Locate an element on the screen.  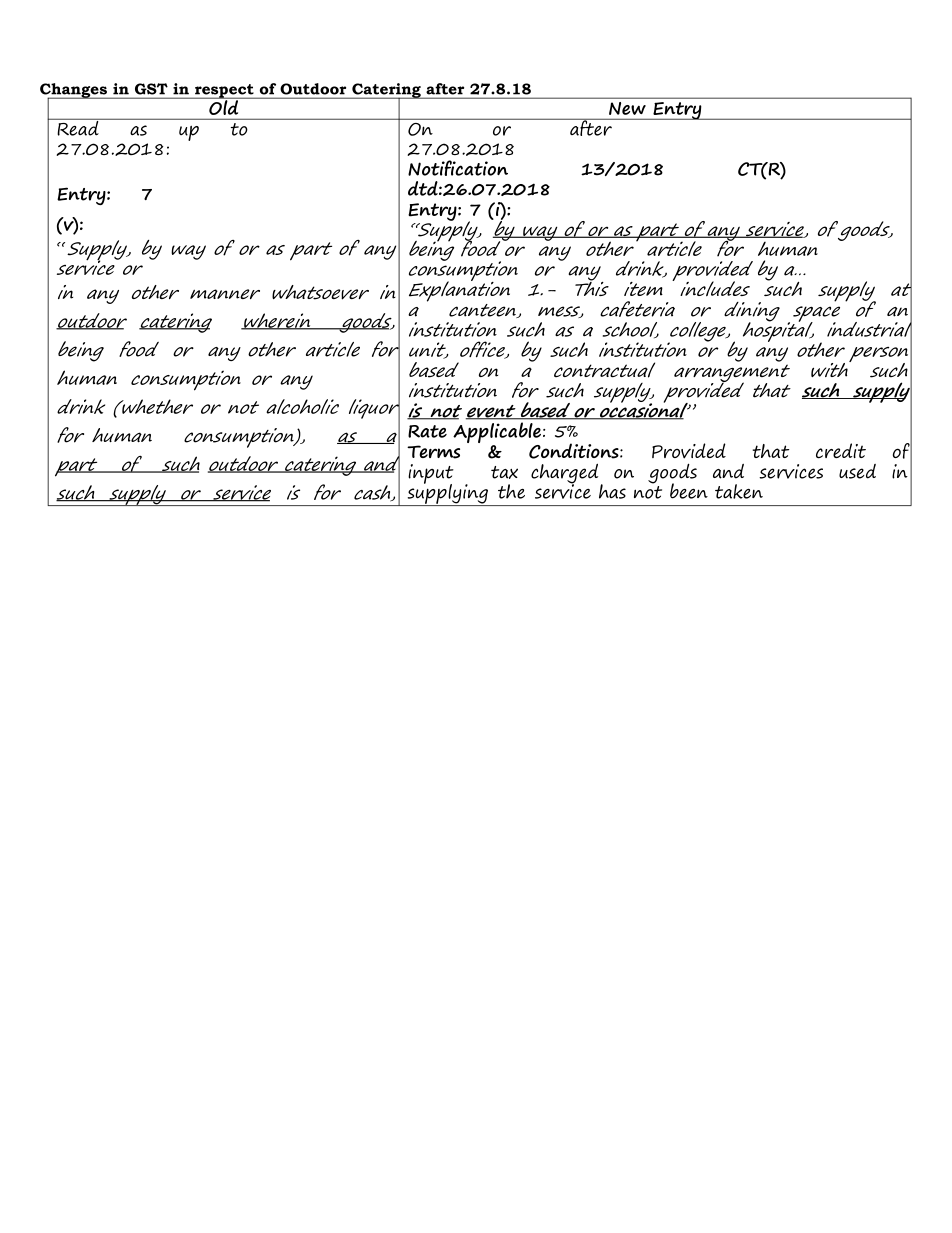
charged is located at coordinates (564, 474).
